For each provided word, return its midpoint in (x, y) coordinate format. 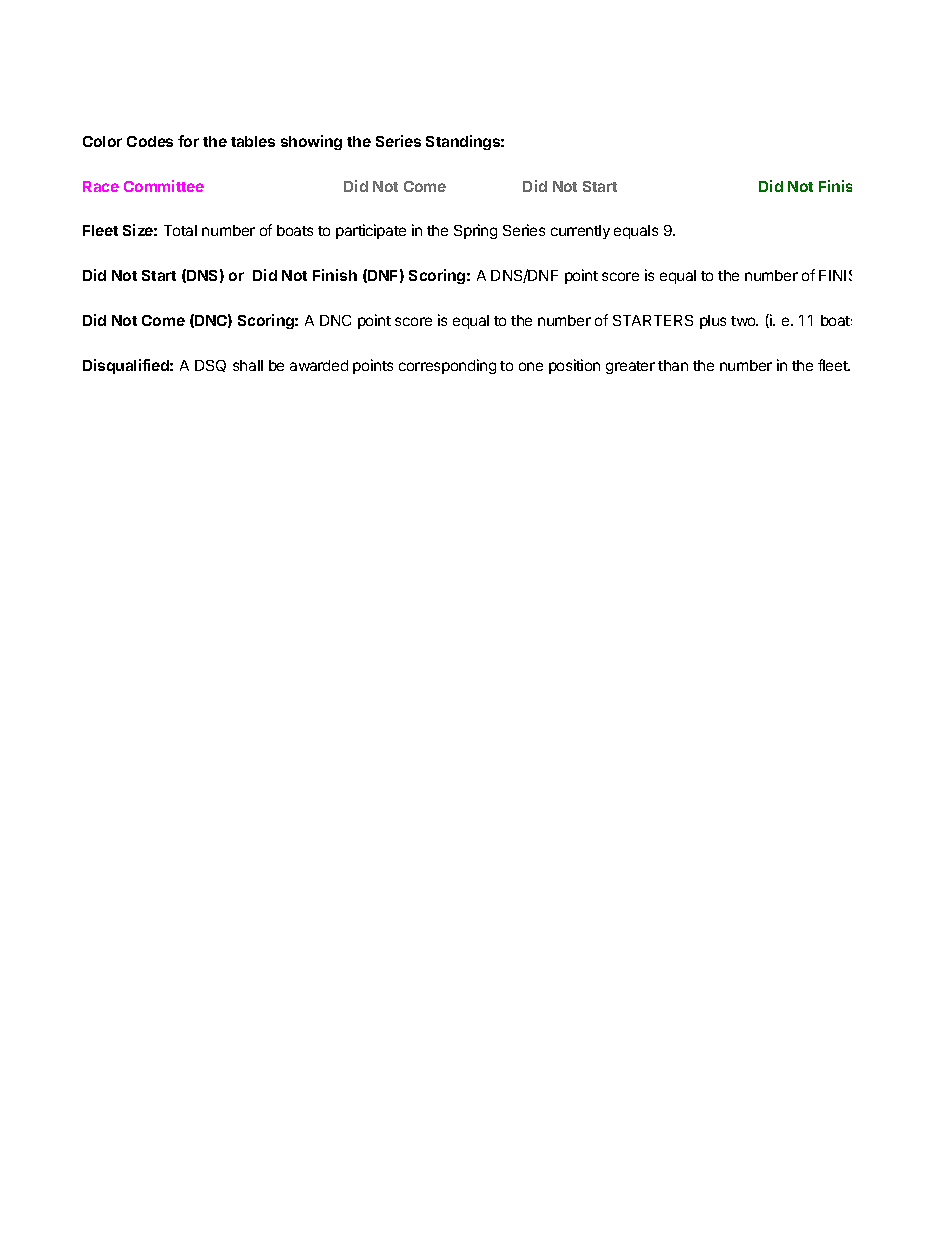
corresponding (447, 366)
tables (253, 141)
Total (180, 230)
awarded (319, 365)
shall (248, 365)
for (188, 141)
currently (580, 232)
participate (371, 231)
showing (311, 142)
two (744, 321)
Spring (475, 231)
